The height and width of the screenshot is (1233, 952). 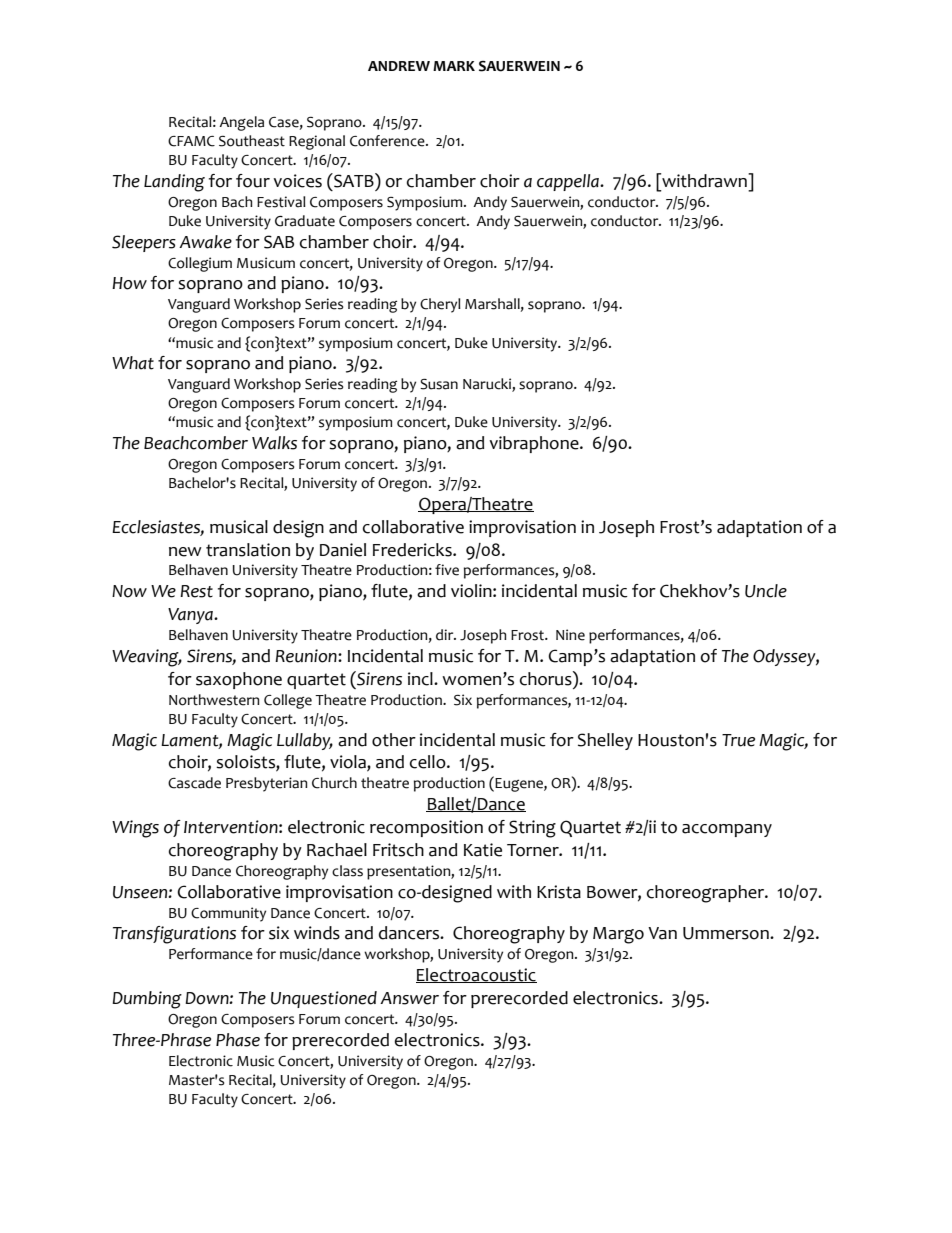 I want to click on Uncle, so click(x=766, y=591).
